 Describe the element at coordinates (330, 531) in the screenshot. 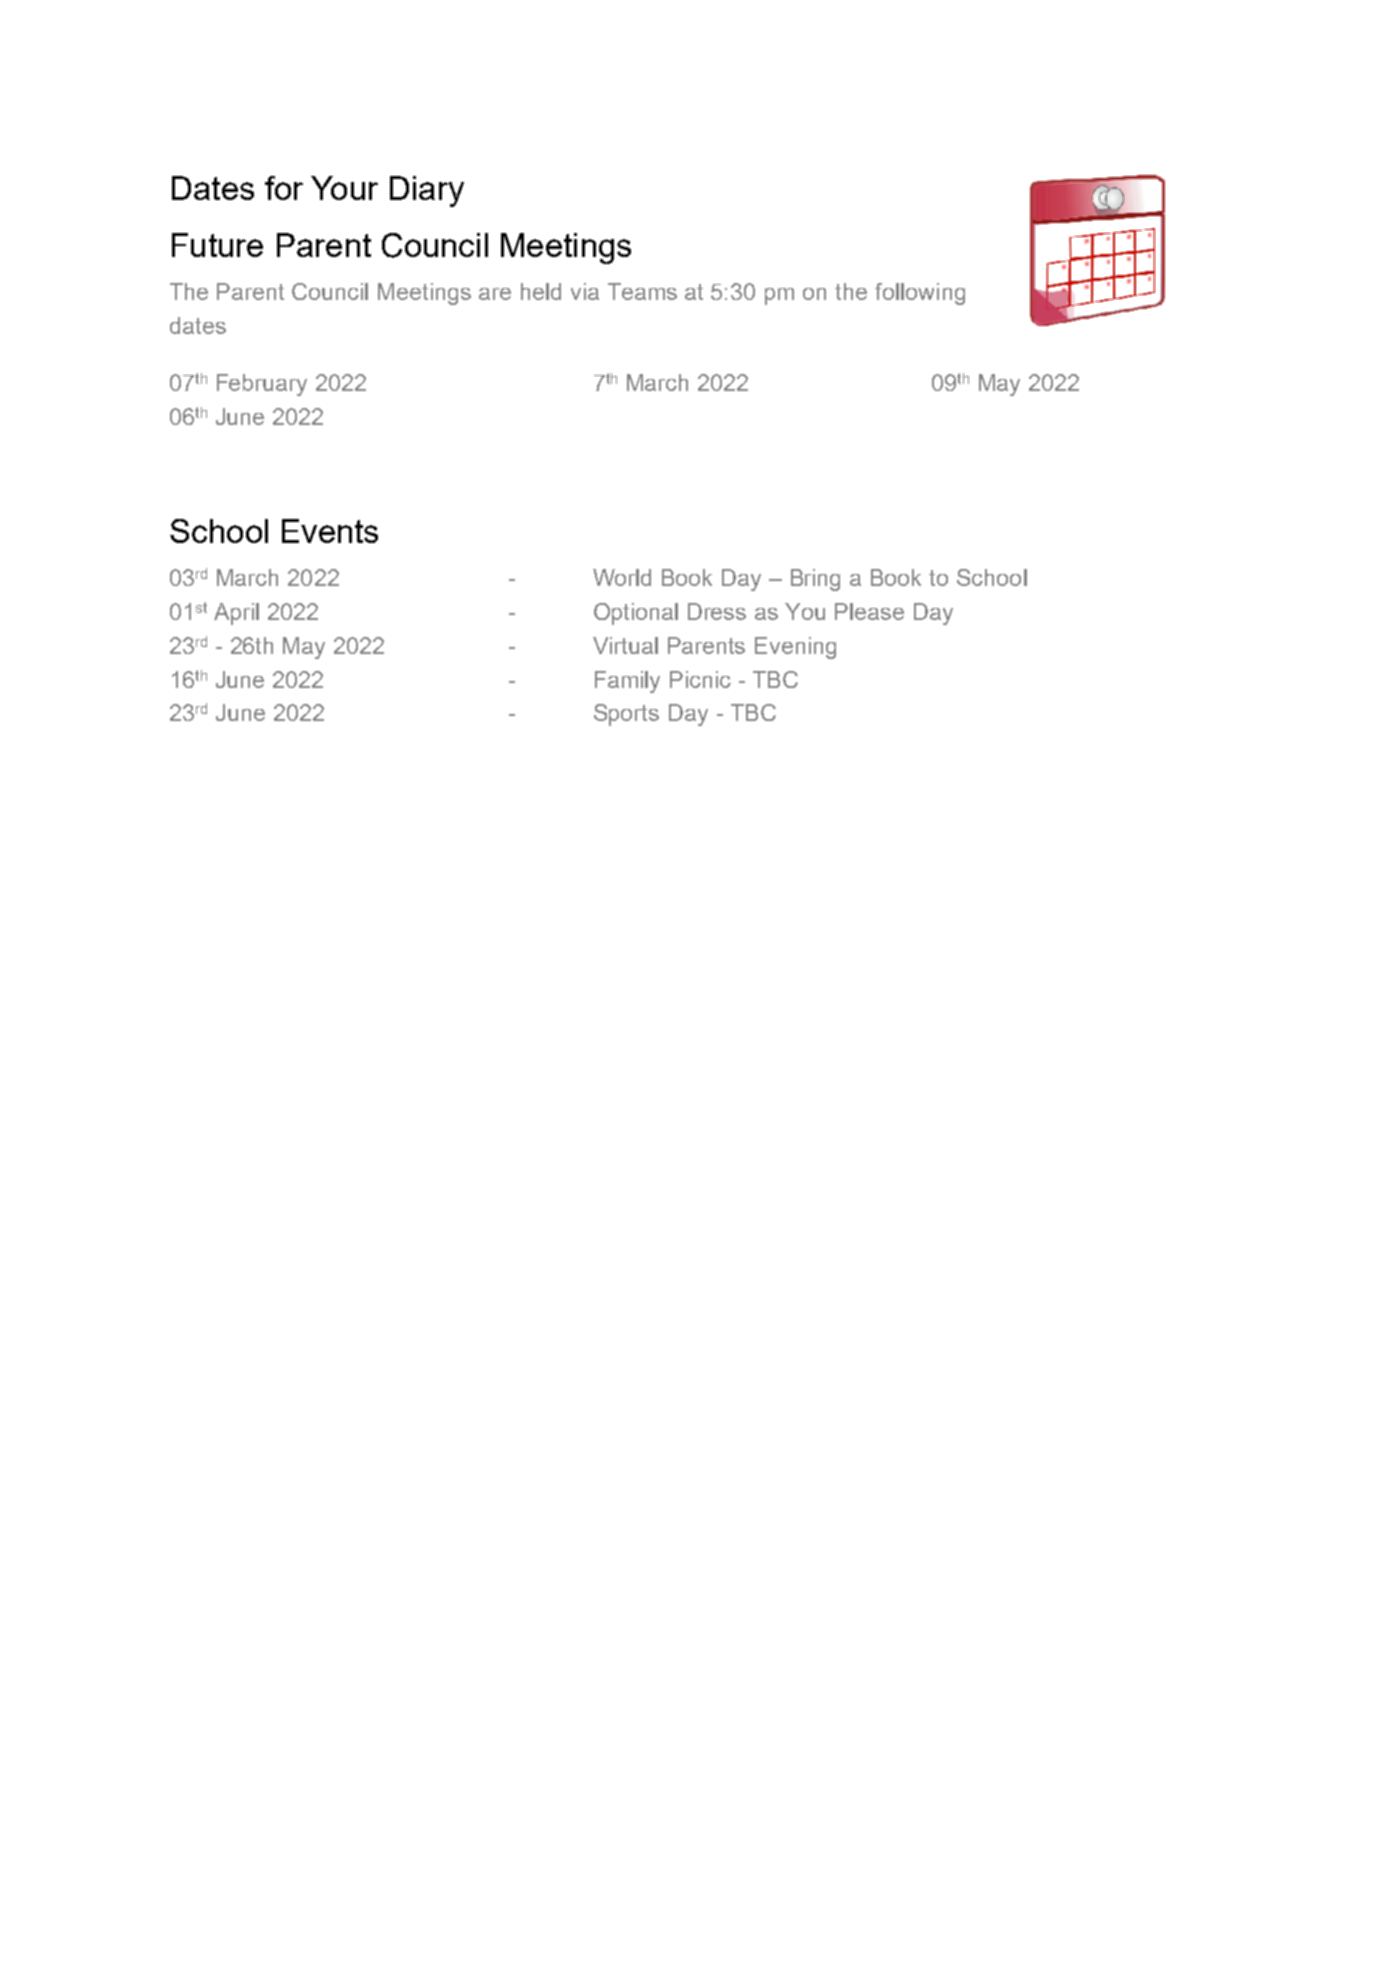

I see `Events` at that location.
